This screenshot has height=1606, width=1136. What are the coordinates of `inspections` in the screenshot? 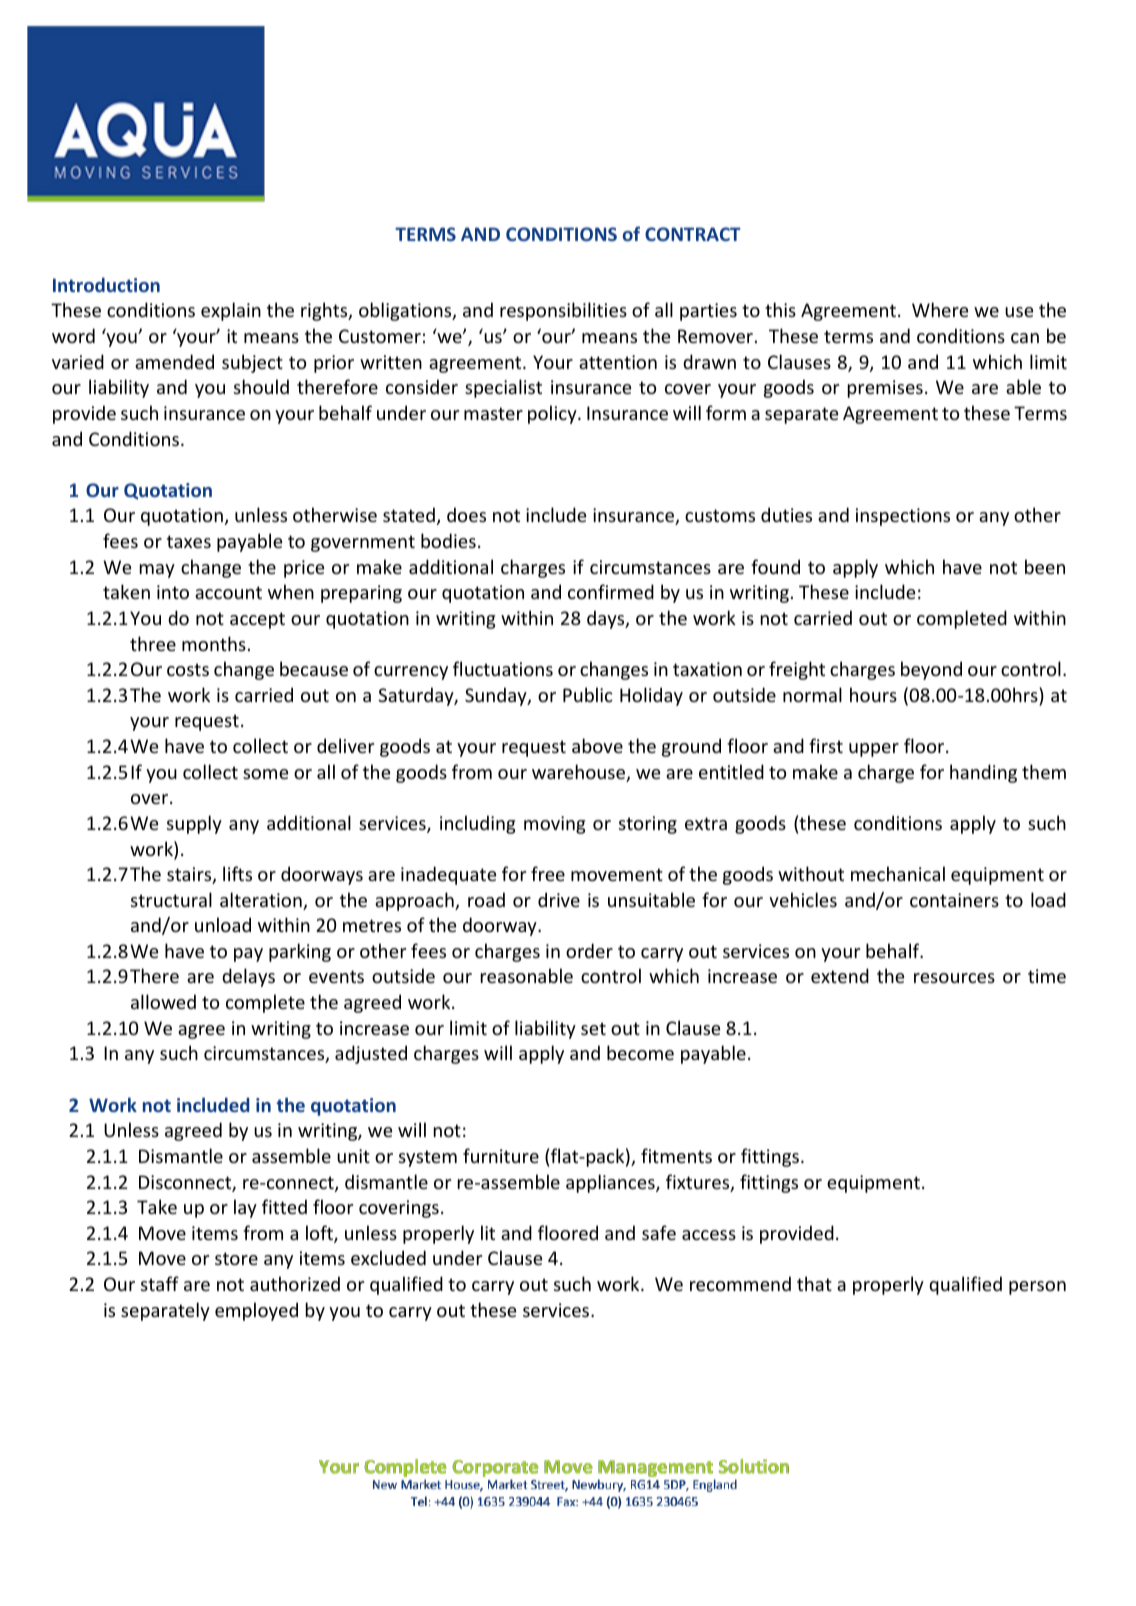 It's located at (903, 517).
